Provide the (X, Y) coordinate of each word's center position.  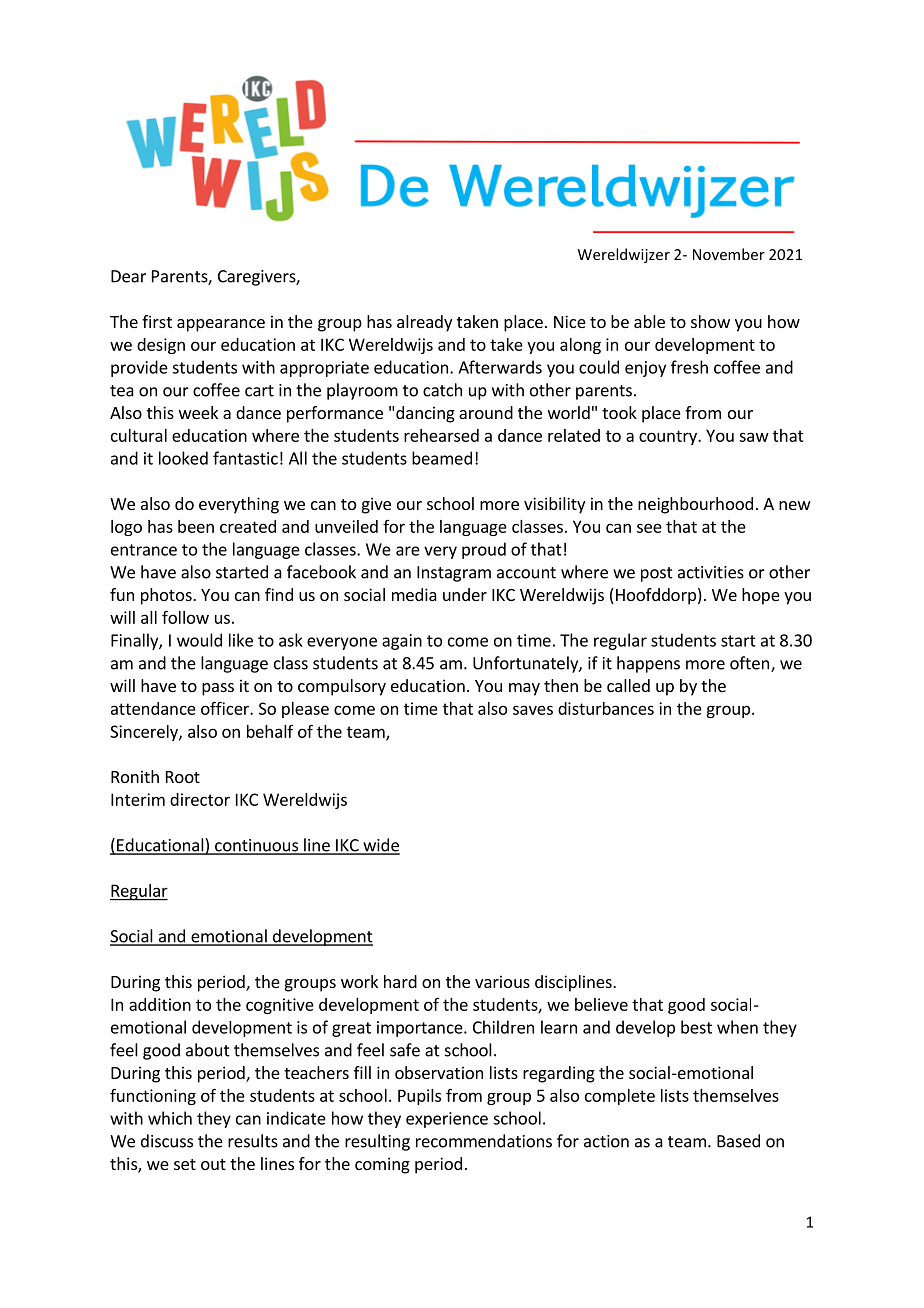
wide (380, 846)
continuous (256, 846)
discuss (167, 1141)
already (424, 323)
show (710, 321)
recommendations (484, 1141)
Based (738, 1141)
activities (711, 572)
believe (601, 1004)
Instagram (454, 574)
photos (167, 596)
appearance (221, 325)
